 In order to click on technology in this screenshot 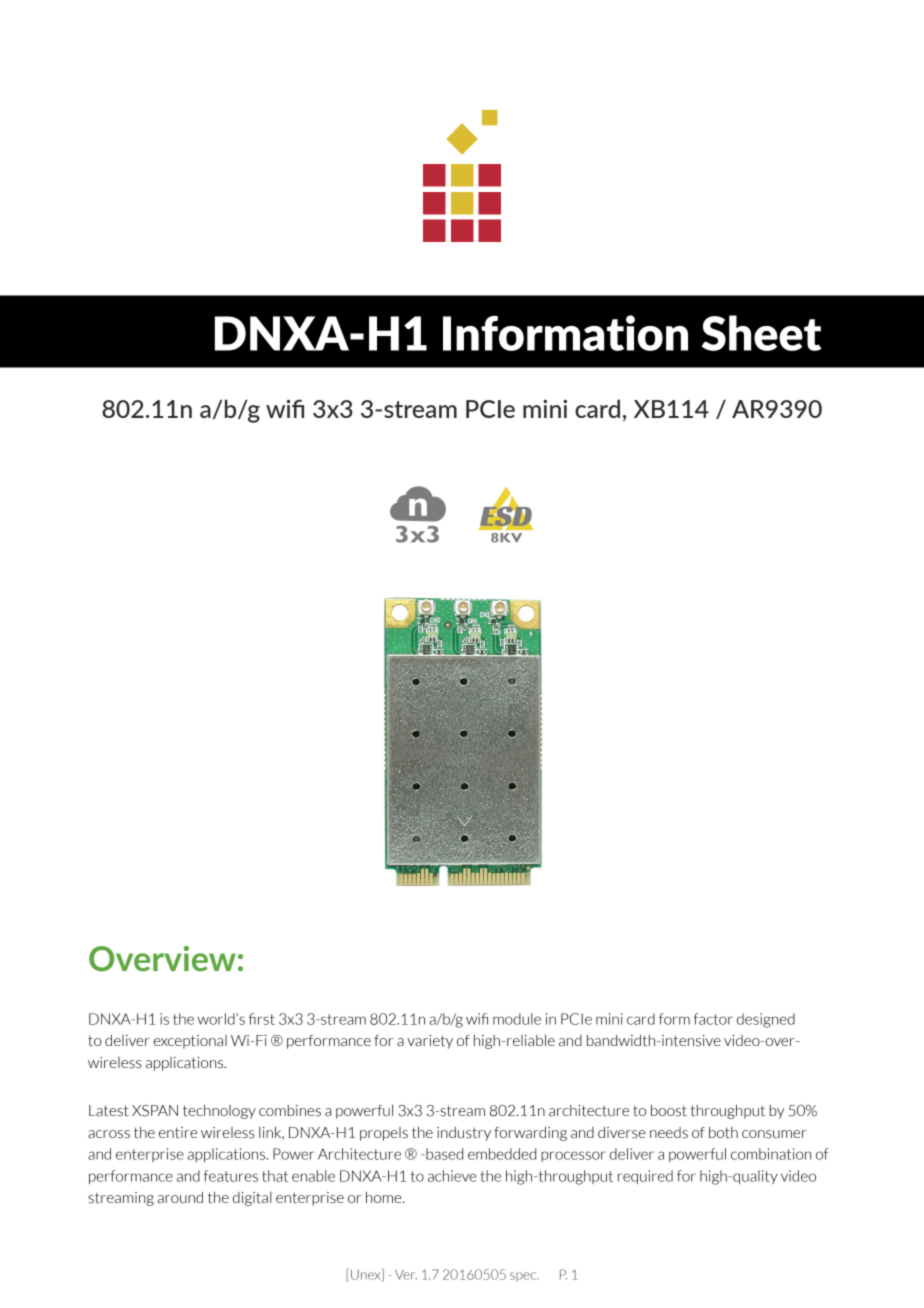, I will do `click(219, 1112)`.
